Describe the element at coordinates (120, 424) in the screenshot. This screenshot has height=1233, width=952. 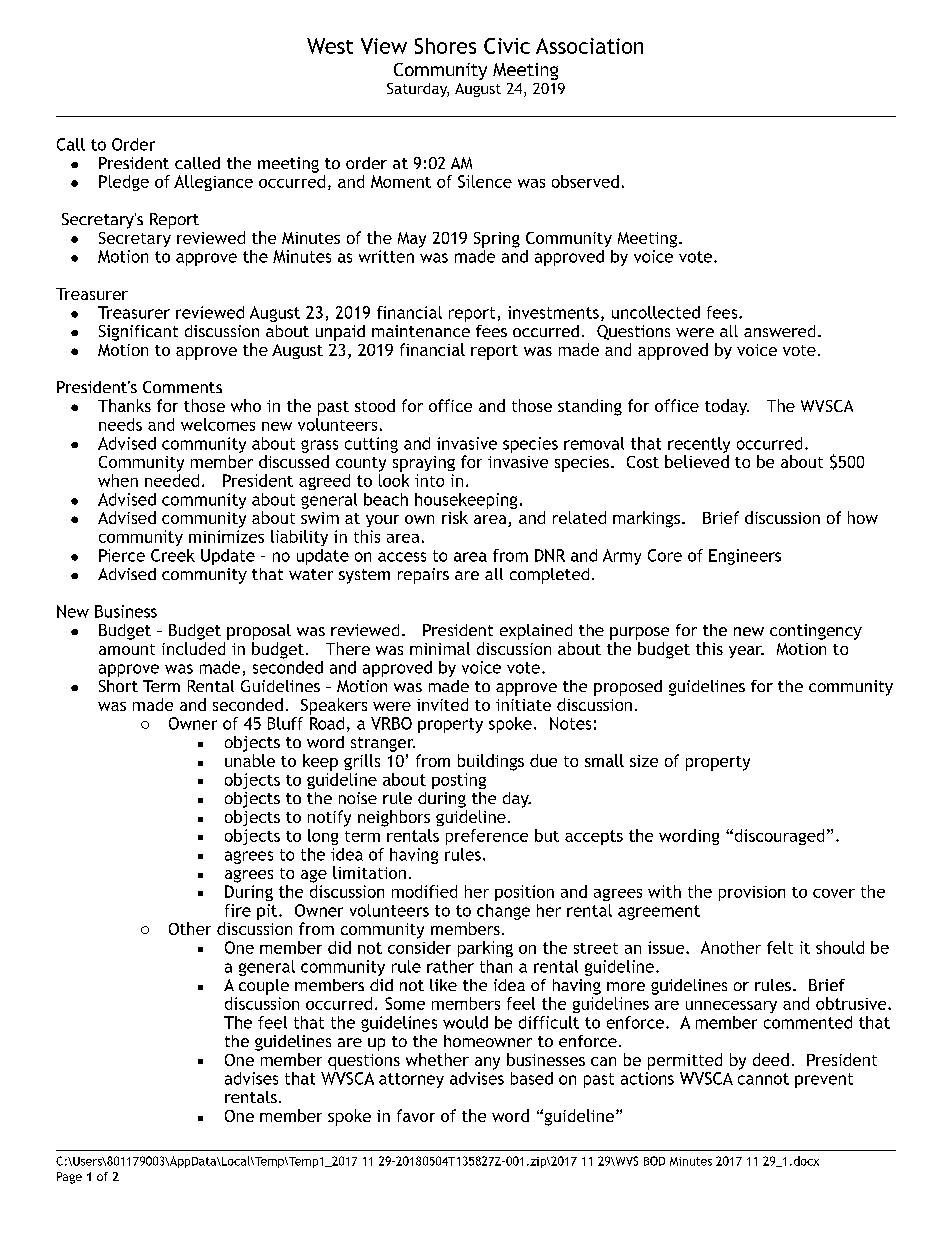
I see `needs` at that location.
